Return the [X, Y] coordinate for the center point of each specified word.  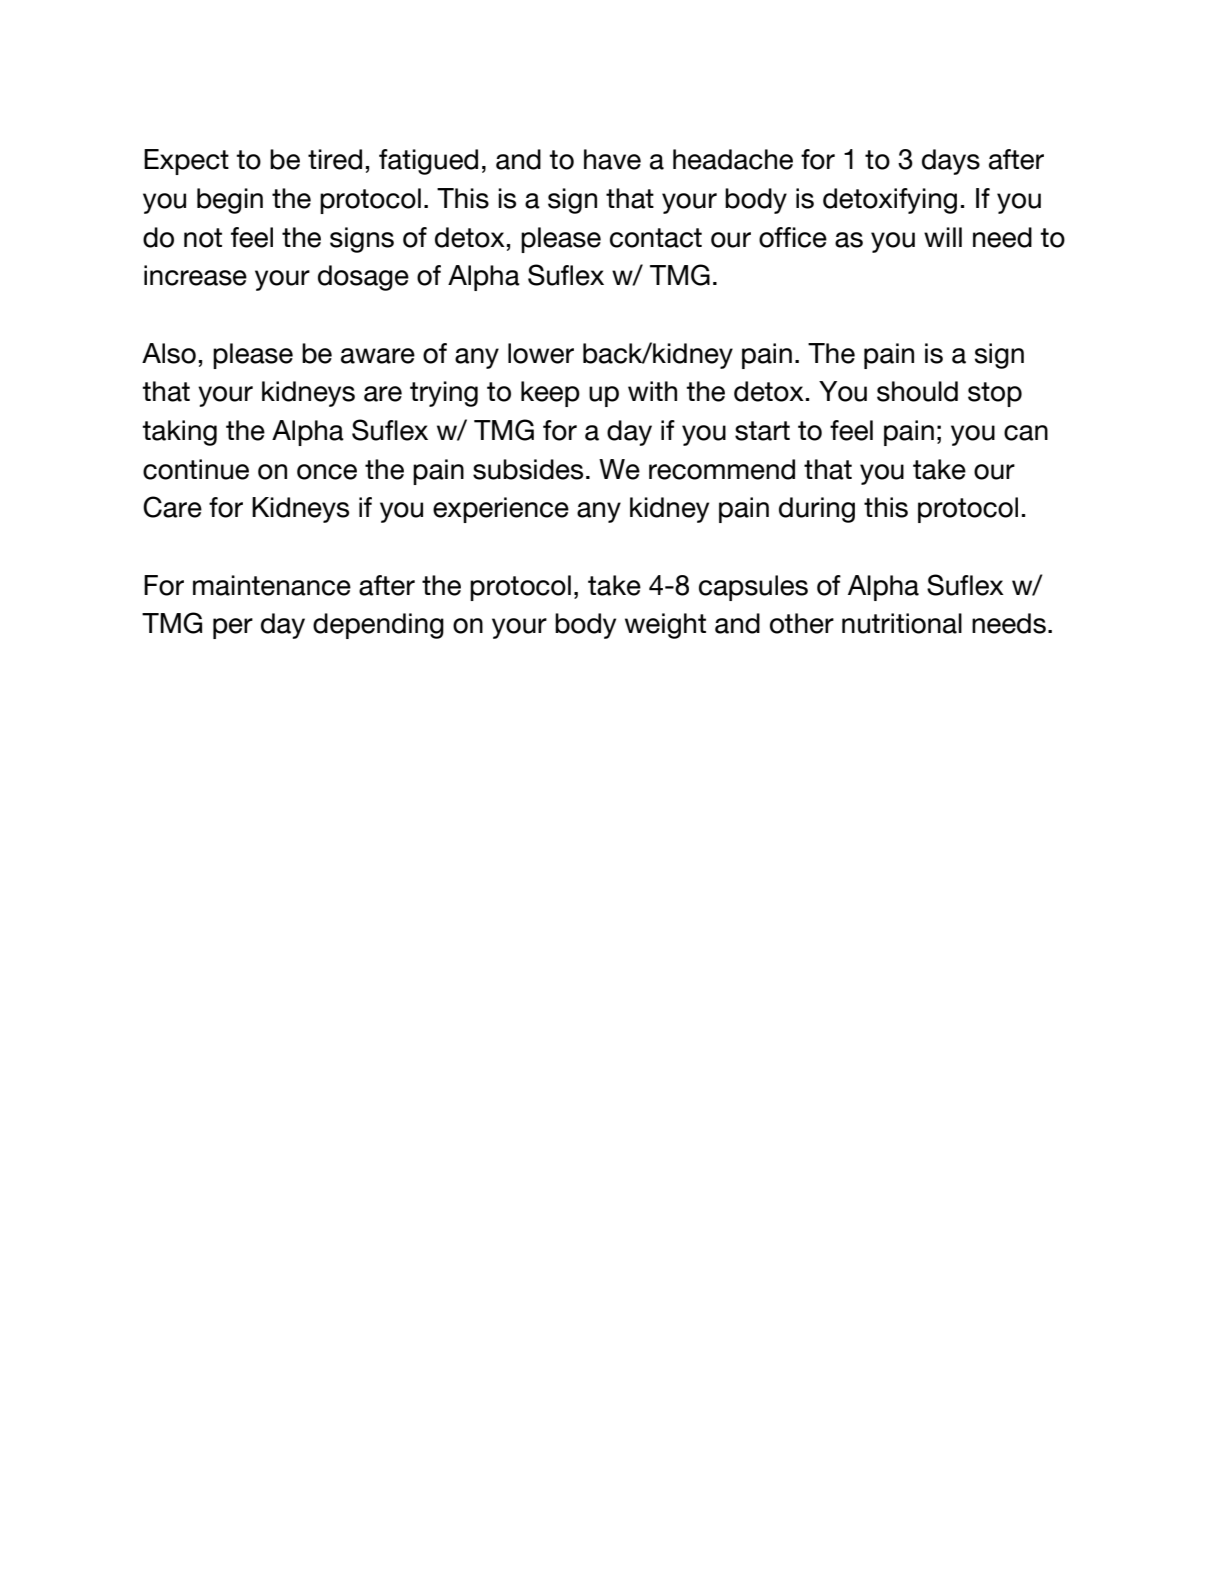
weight [665, 626]
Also [169, 353]
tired [335, 159]
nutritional [902, 623]
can [1026, 433]
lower [541, 353]
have [612, 159]
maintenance [272, 585]
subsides [528, 469]
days [951, 162]
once [327, 472]
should [917, 391]
